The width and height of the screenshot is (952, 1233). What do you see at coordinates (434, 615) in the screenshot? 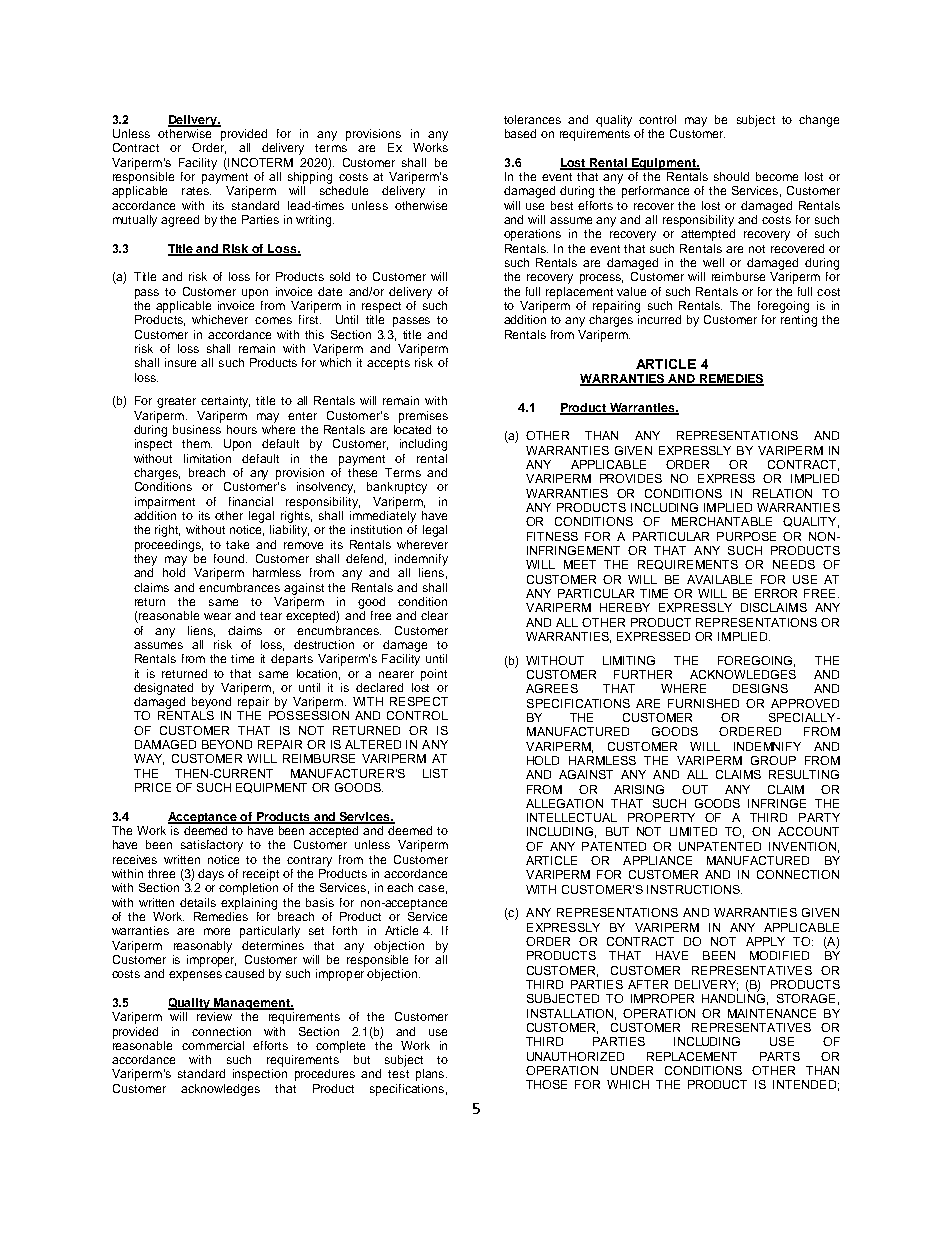
I see `clear` at bounding box center [434, 615].
